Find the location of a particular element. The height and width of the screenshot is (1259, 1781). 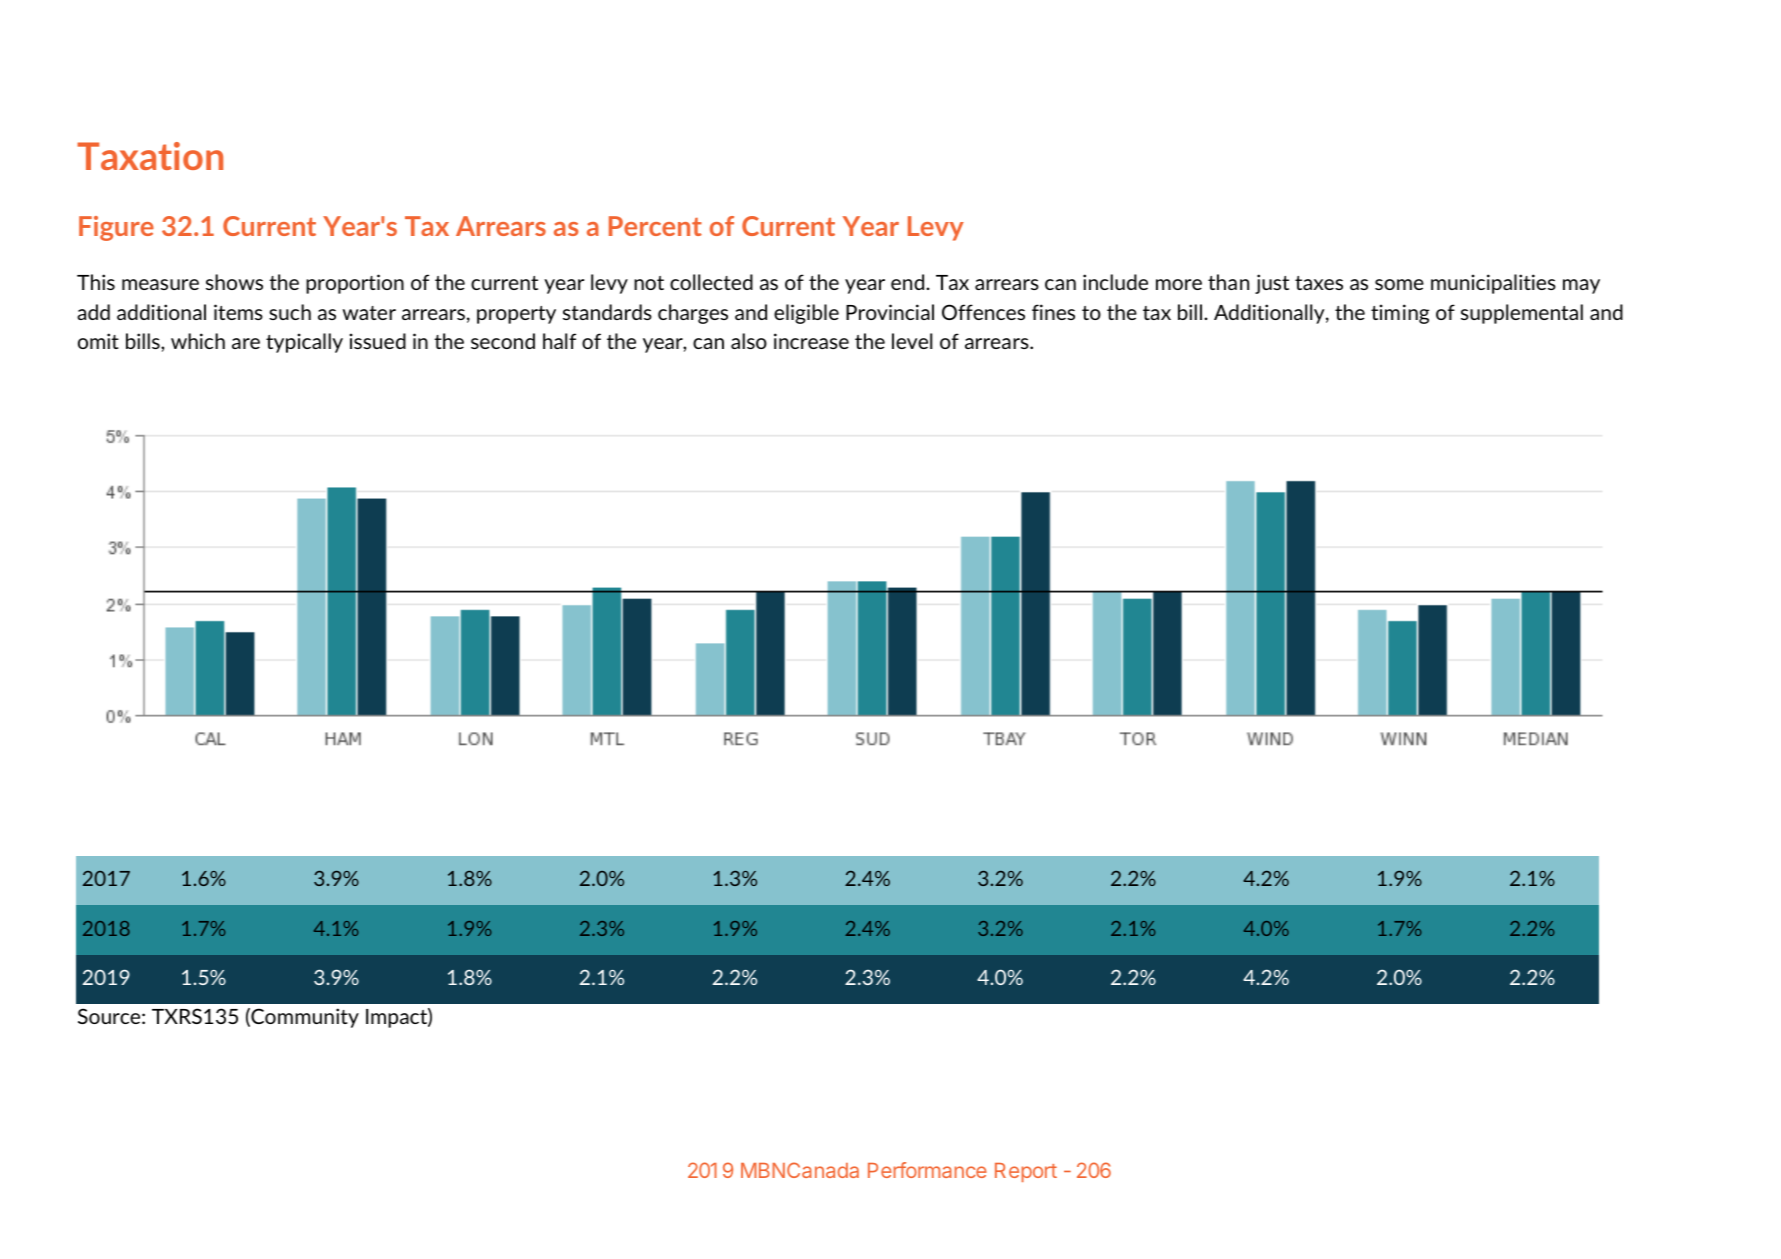

timing is located at coordinates (1400, 314).
